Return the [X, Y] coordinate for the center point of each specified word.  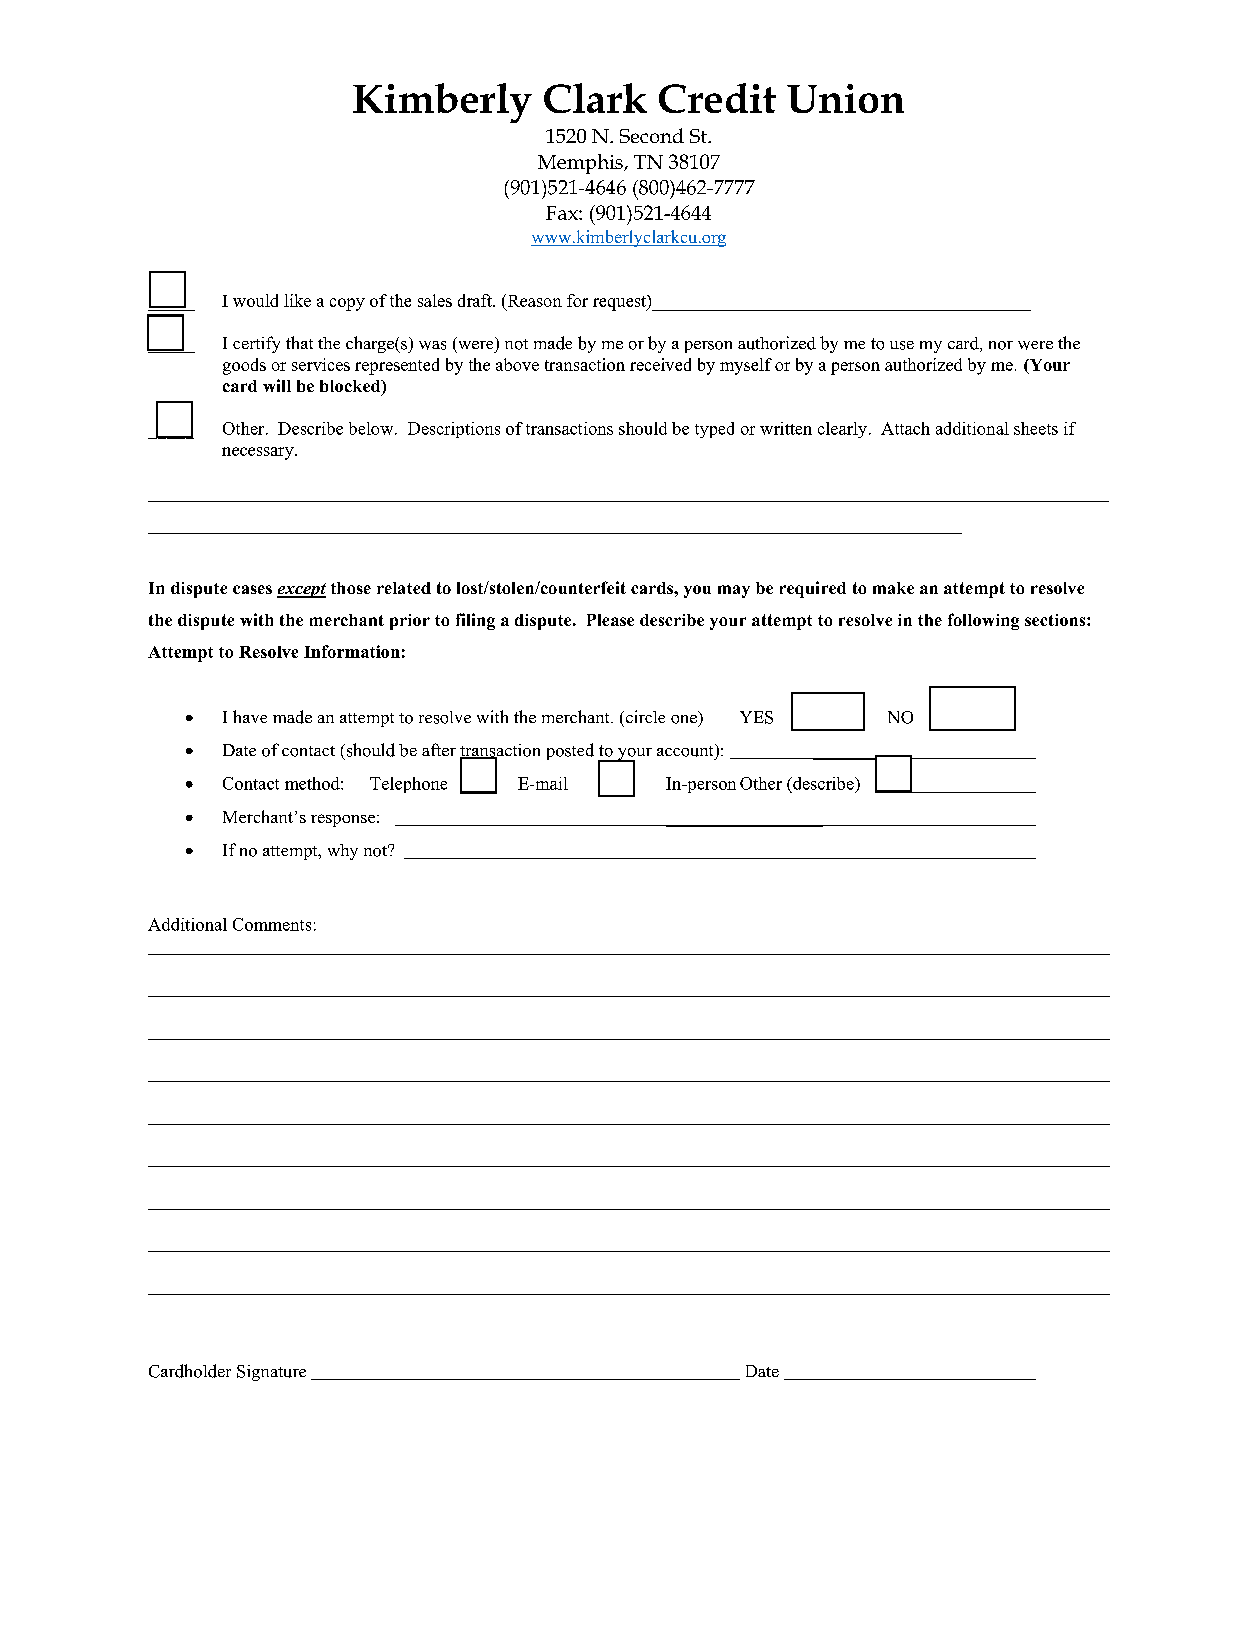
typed [714, 430]
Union [845, 98]
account [686, 750]
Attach [905, 428]
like [297, 300]
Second [652, 135]
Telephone [408, 785]
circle [644, 716]
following [983, 621]
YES [756, 717]
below [372, 428]
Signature [271, 1373]
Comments [272, 924]
